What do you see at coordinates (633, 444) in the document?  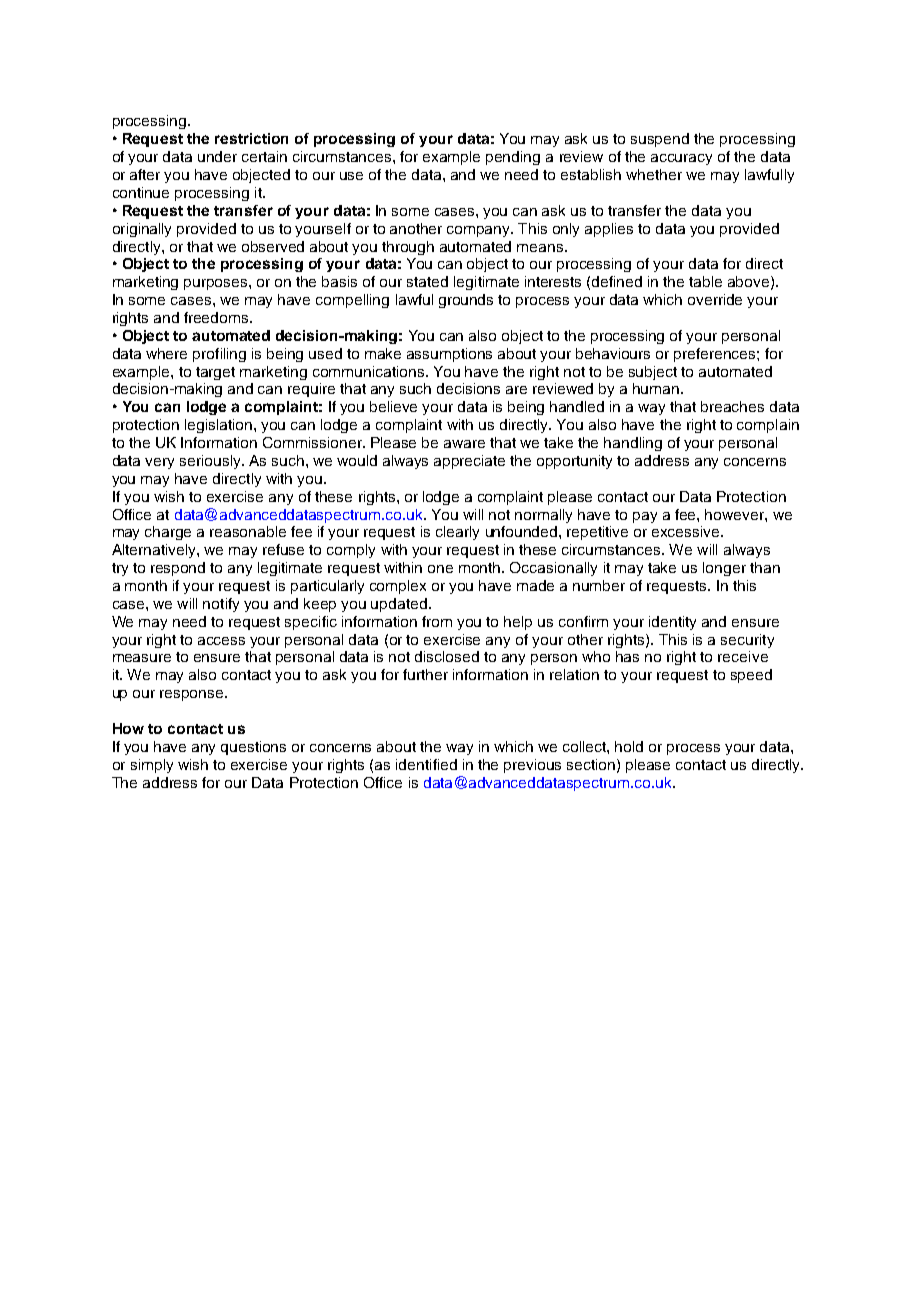 I see `handling` at bounding box center [633, 444].
